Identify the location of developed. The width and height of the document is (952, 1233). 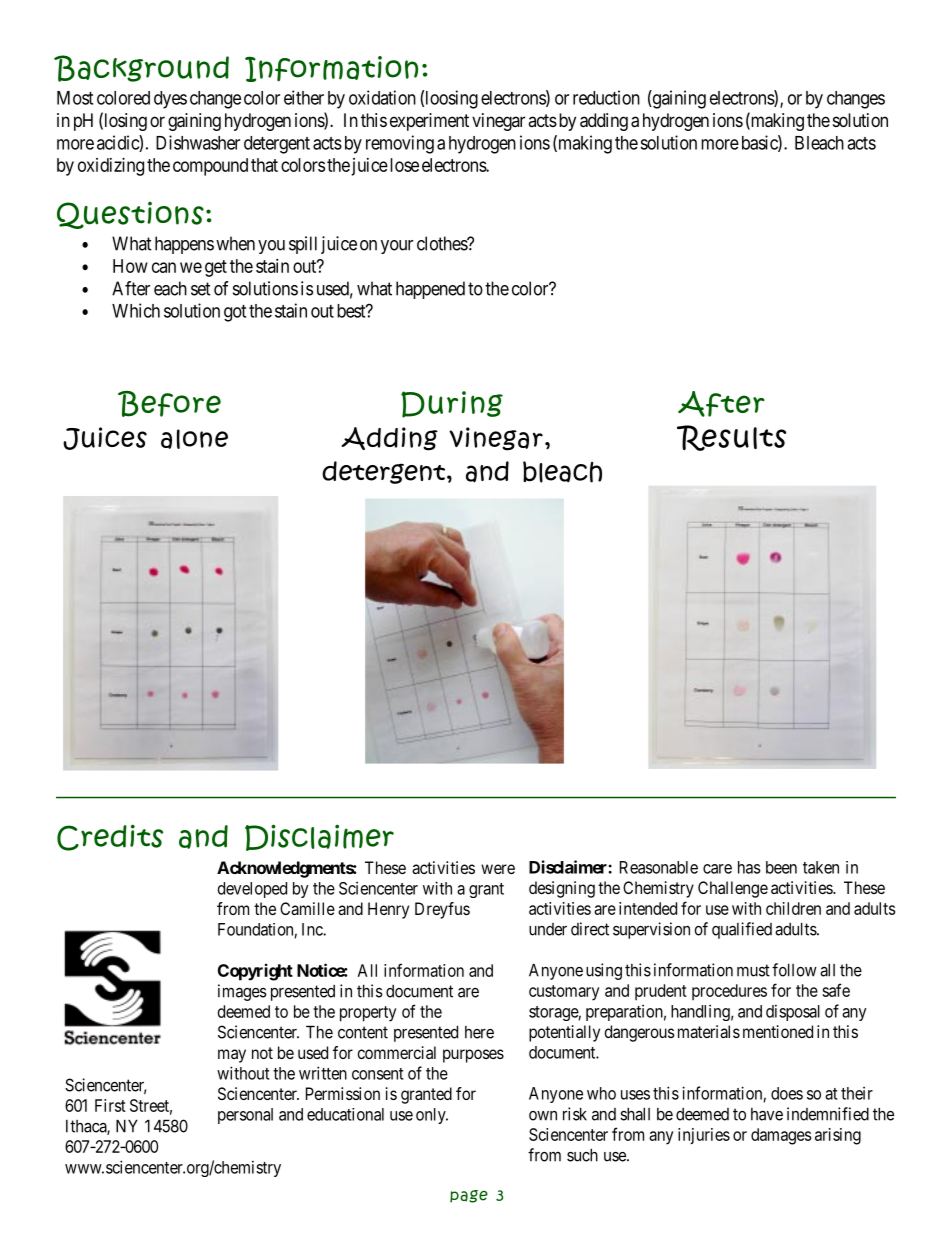
(252, 890).
